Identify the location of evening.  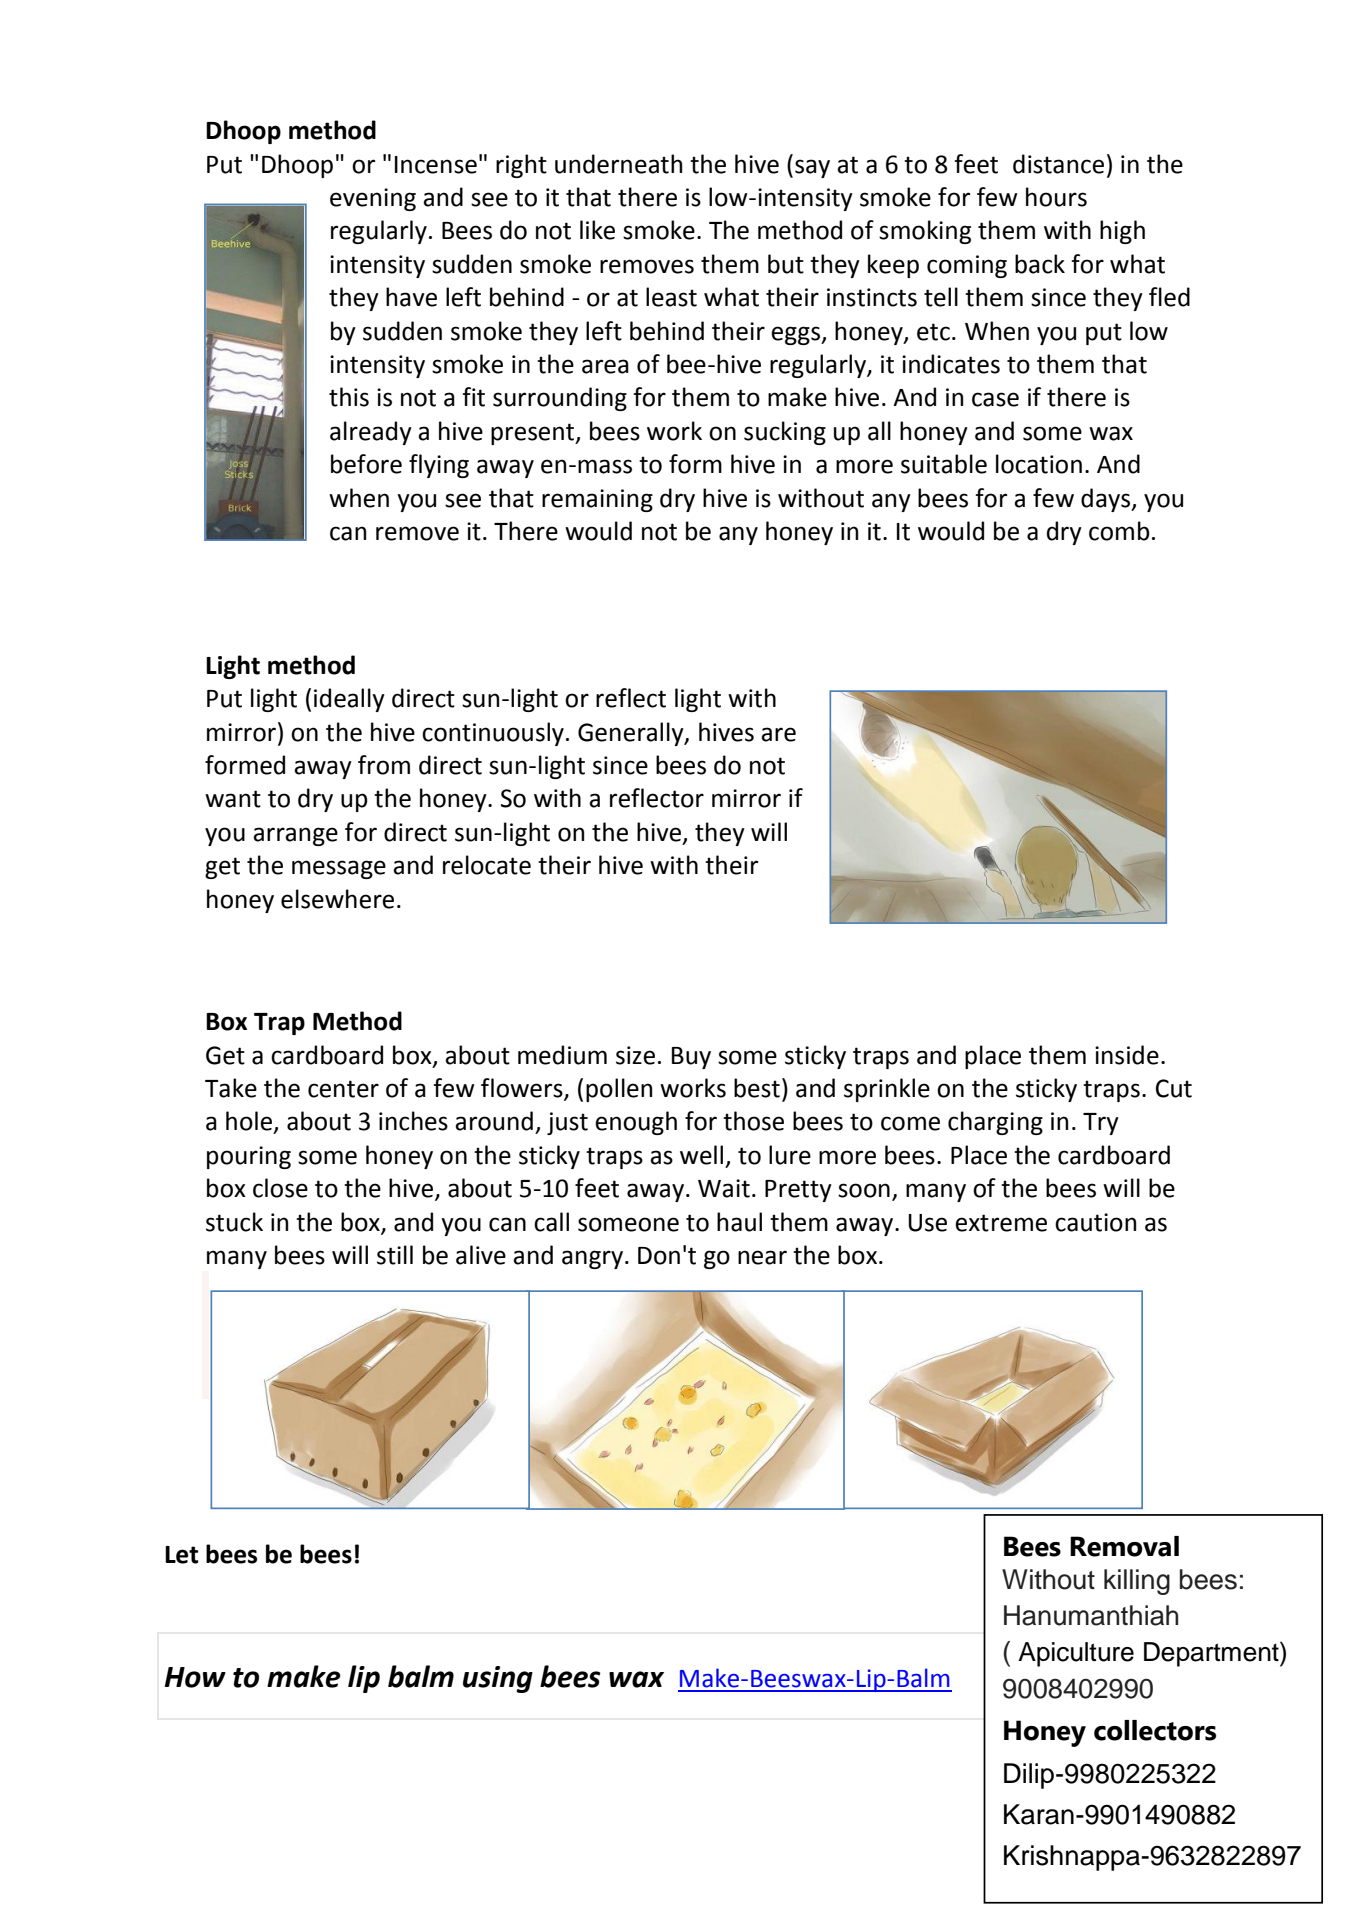
(373, 199).
